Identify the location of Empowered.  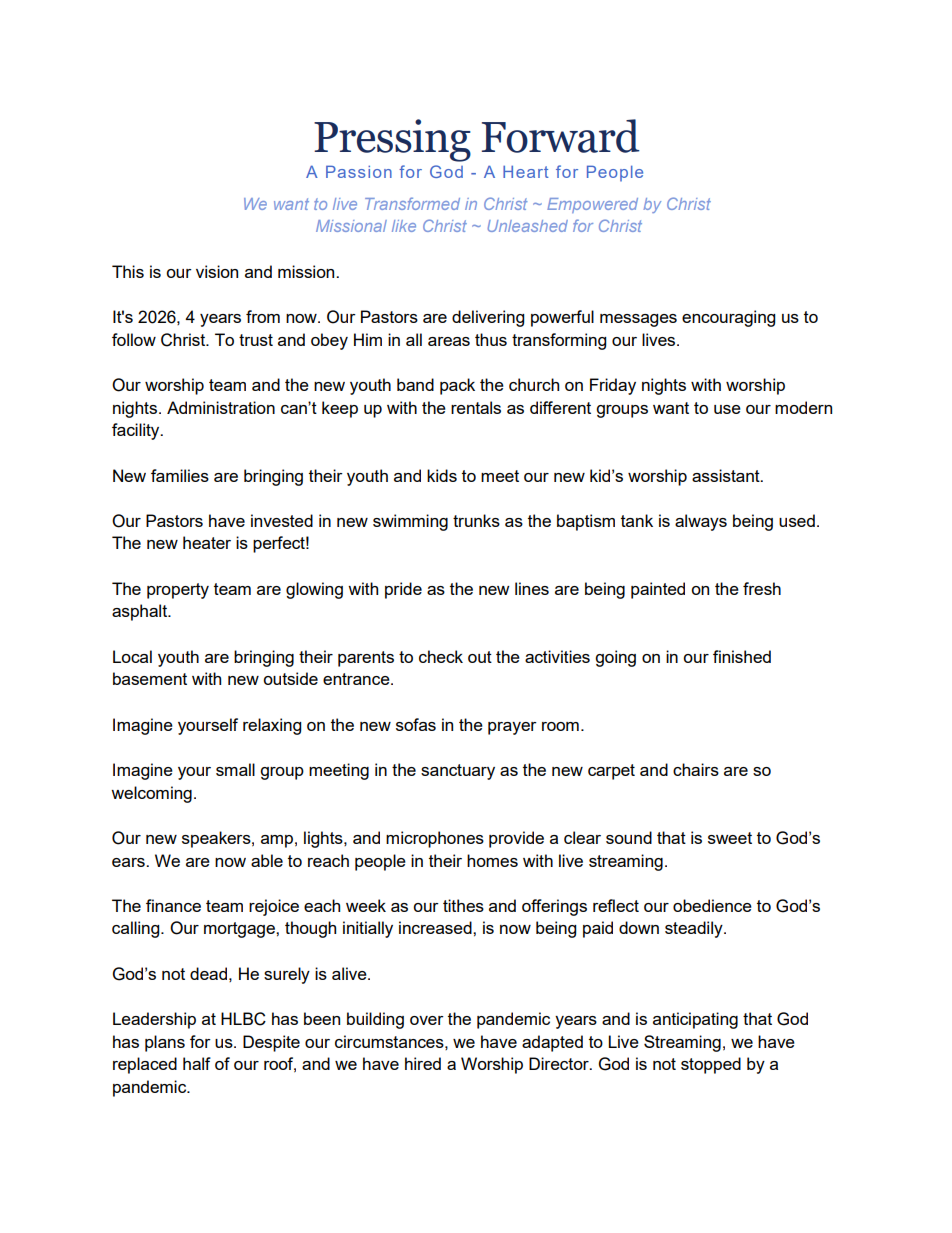
(592, 205).
